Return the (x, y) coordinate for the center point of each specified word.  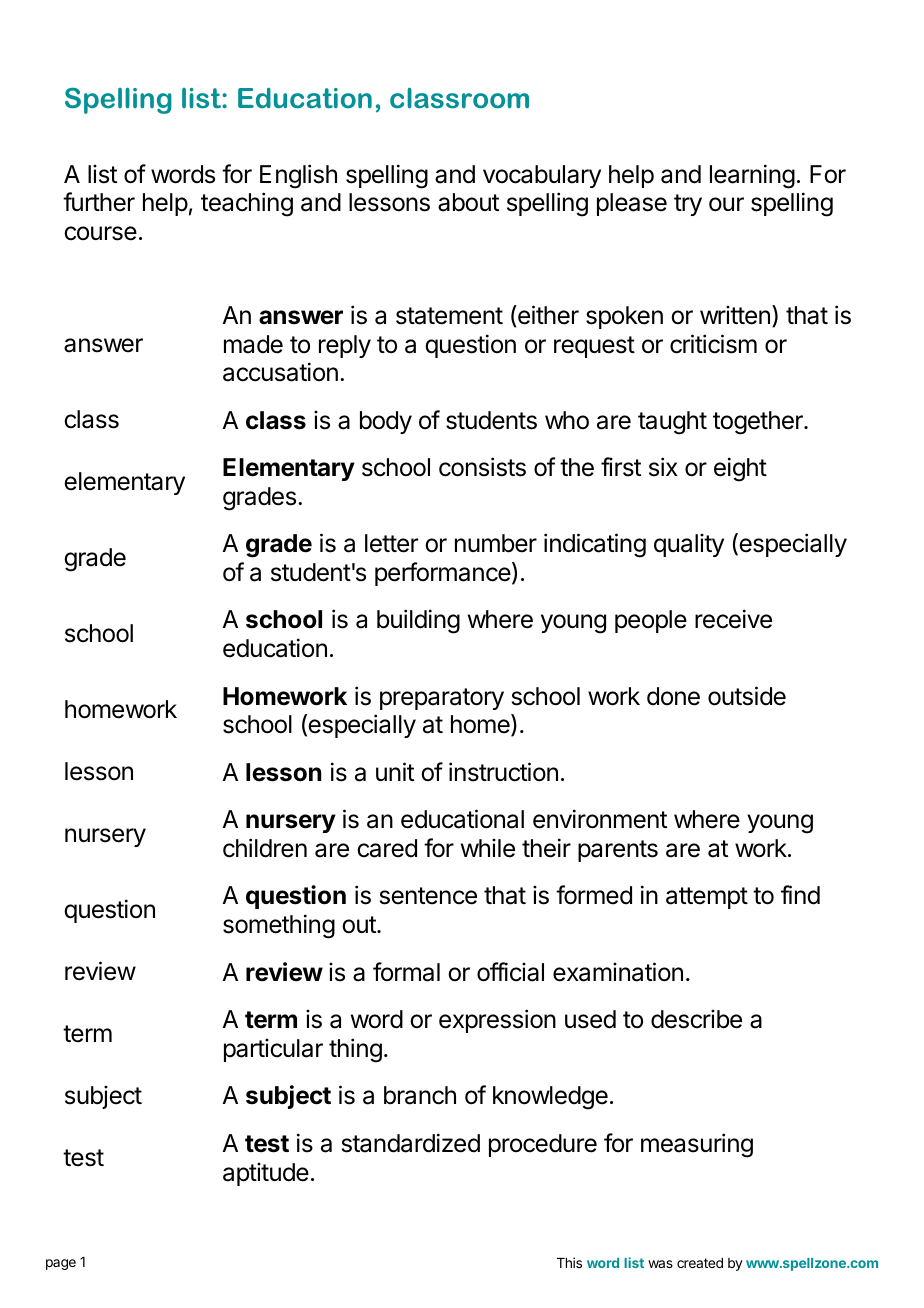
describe (696, 1019)
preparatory (442, 699)
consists (482, 467)
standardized (411, 1143)
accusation (280, 372)
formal (406, 972)
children (265, 848)
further (99, 202)
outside (747, 696)
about (468, 202)
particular (273, 1050)
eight (740, 469)
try (688, 205)
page (61, 1264)
